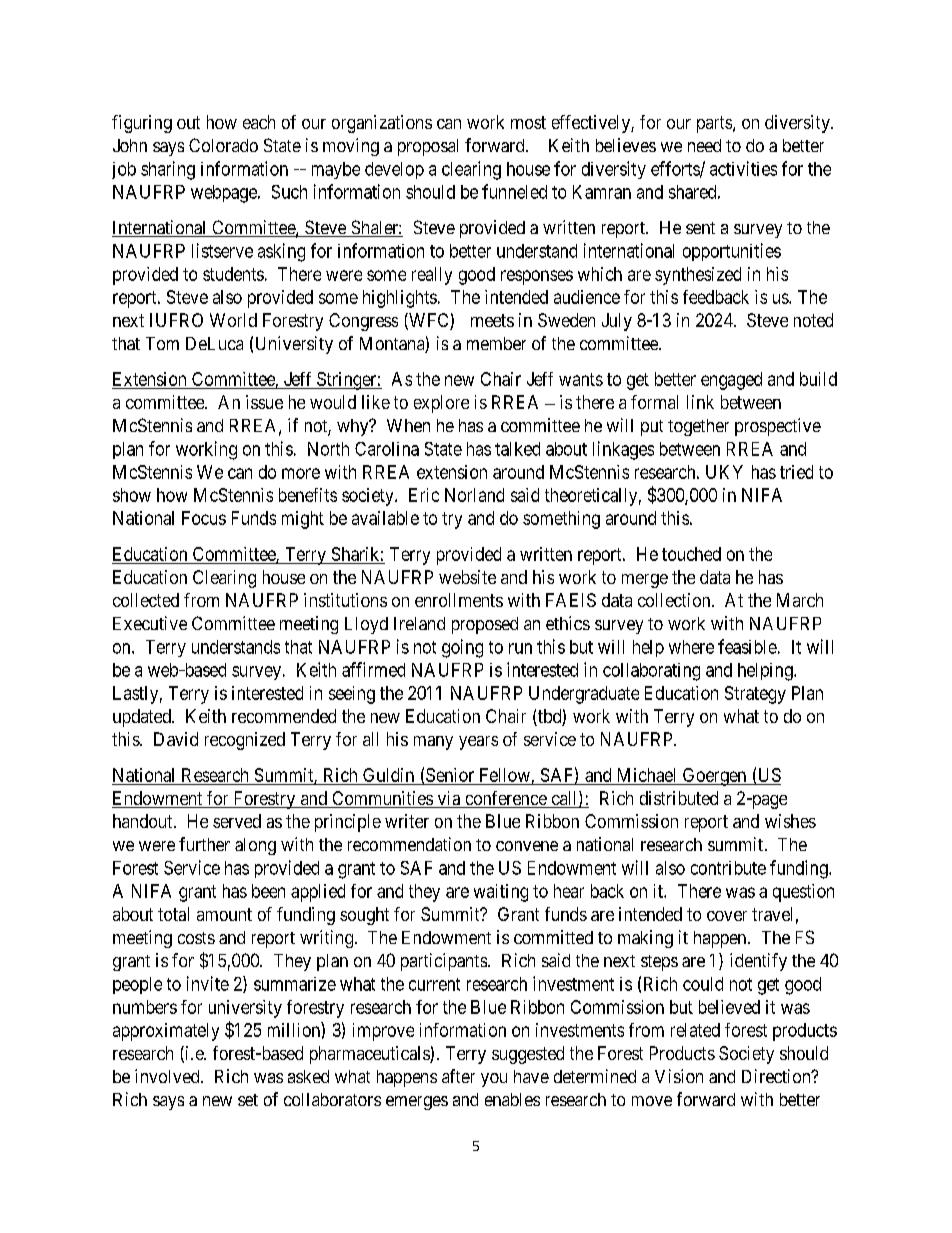  Describe the element at coordinates (223, 145) in the image. I see `Colorado` at that location.
